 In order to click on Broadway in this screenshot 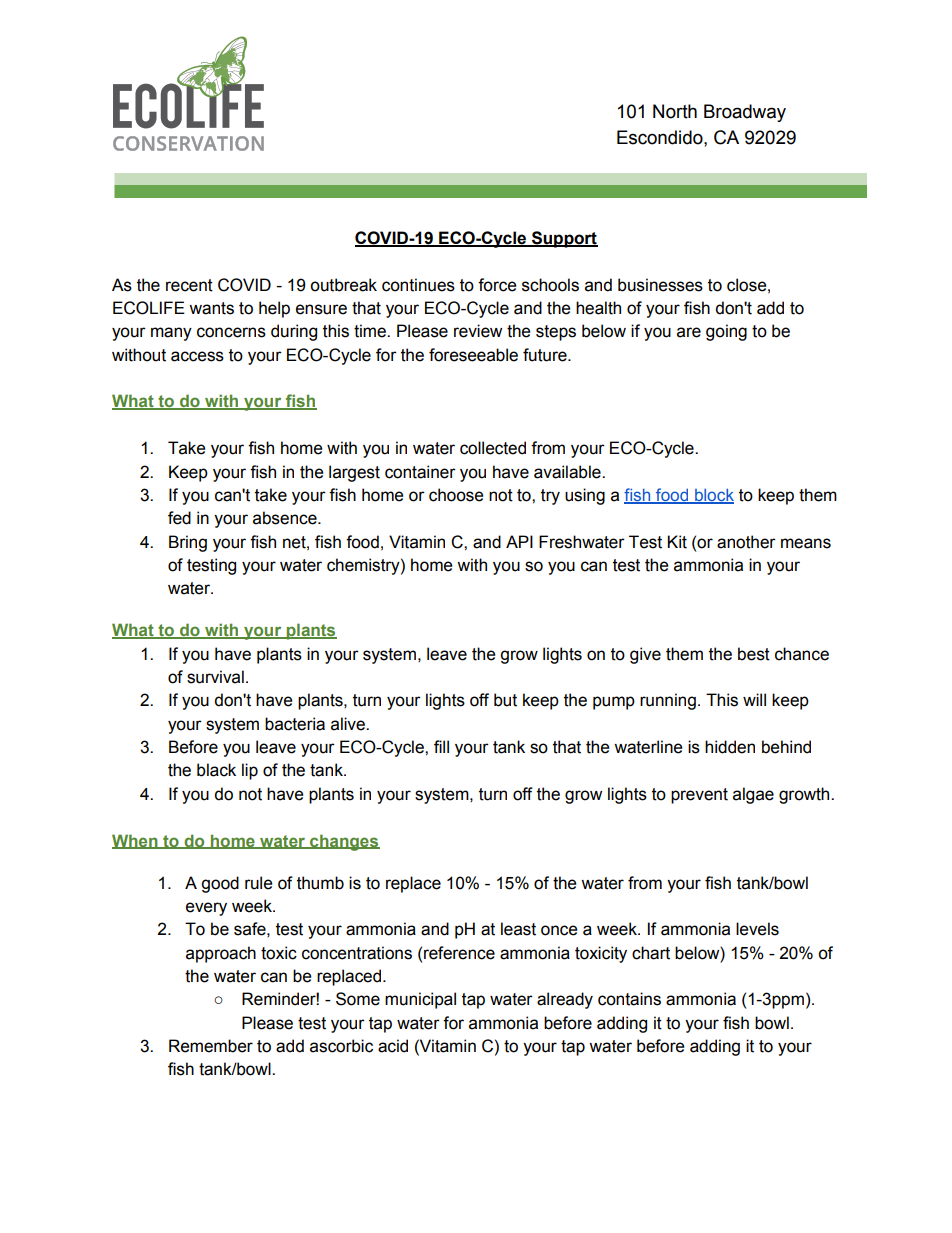, I will do `click(745, 113)`.
